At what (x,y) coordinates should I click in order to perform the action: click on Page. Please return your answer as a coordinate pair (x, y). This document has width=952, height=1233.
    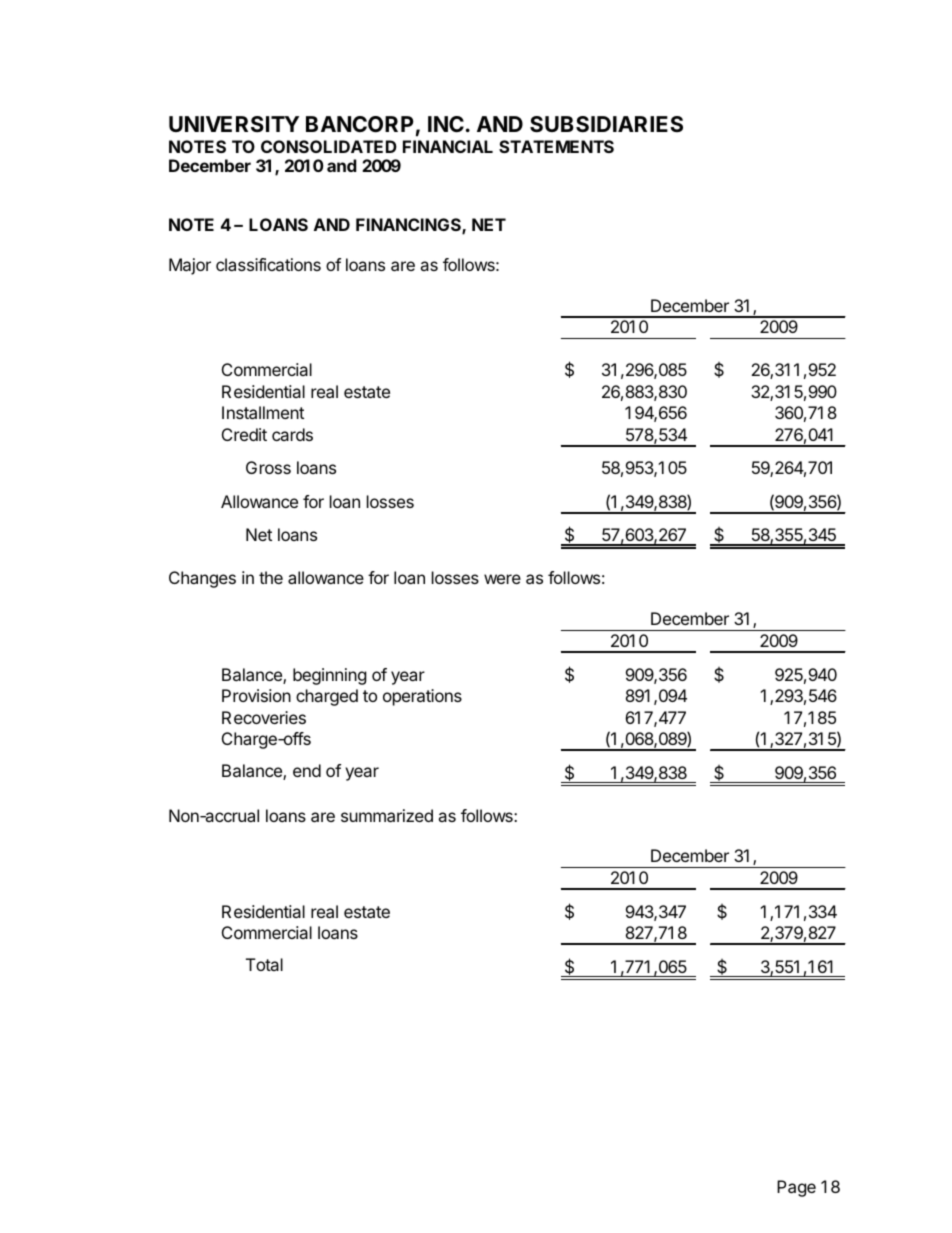
    Looking at the image, I should click on (796, 1188).
